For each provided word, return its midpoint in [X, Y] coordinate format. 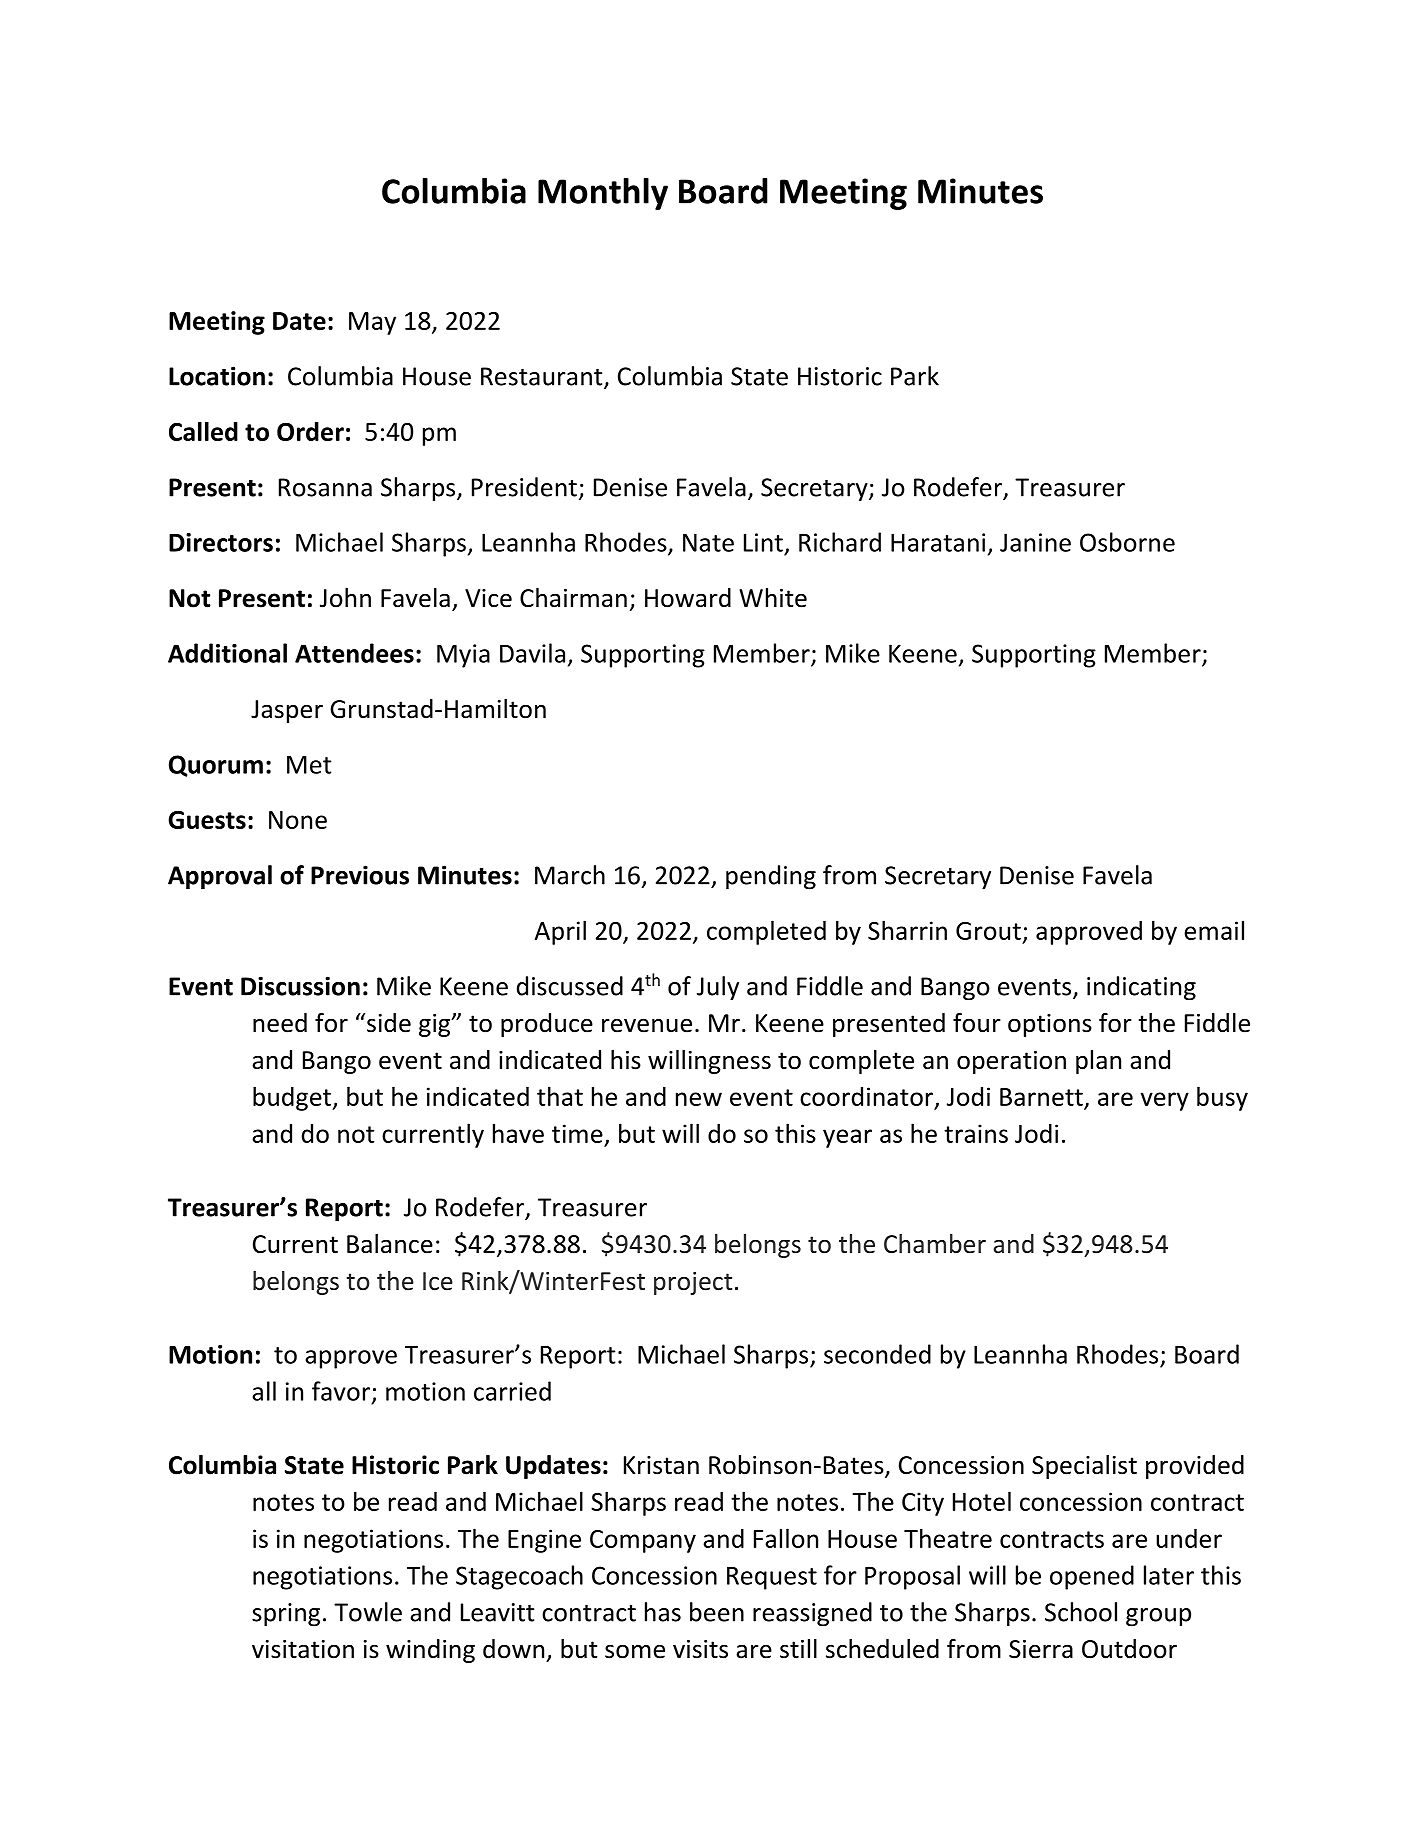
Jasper [287, 711]
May [372, 323]
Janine [1035, 542]
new [699, 1099]
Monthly [603, 194]
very [1164, 1101]
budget [293, 1098]
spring [286, 1615]
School [1081, 1612]
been [717, 1612]
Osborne [1127, 542]
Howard [688, 598]
